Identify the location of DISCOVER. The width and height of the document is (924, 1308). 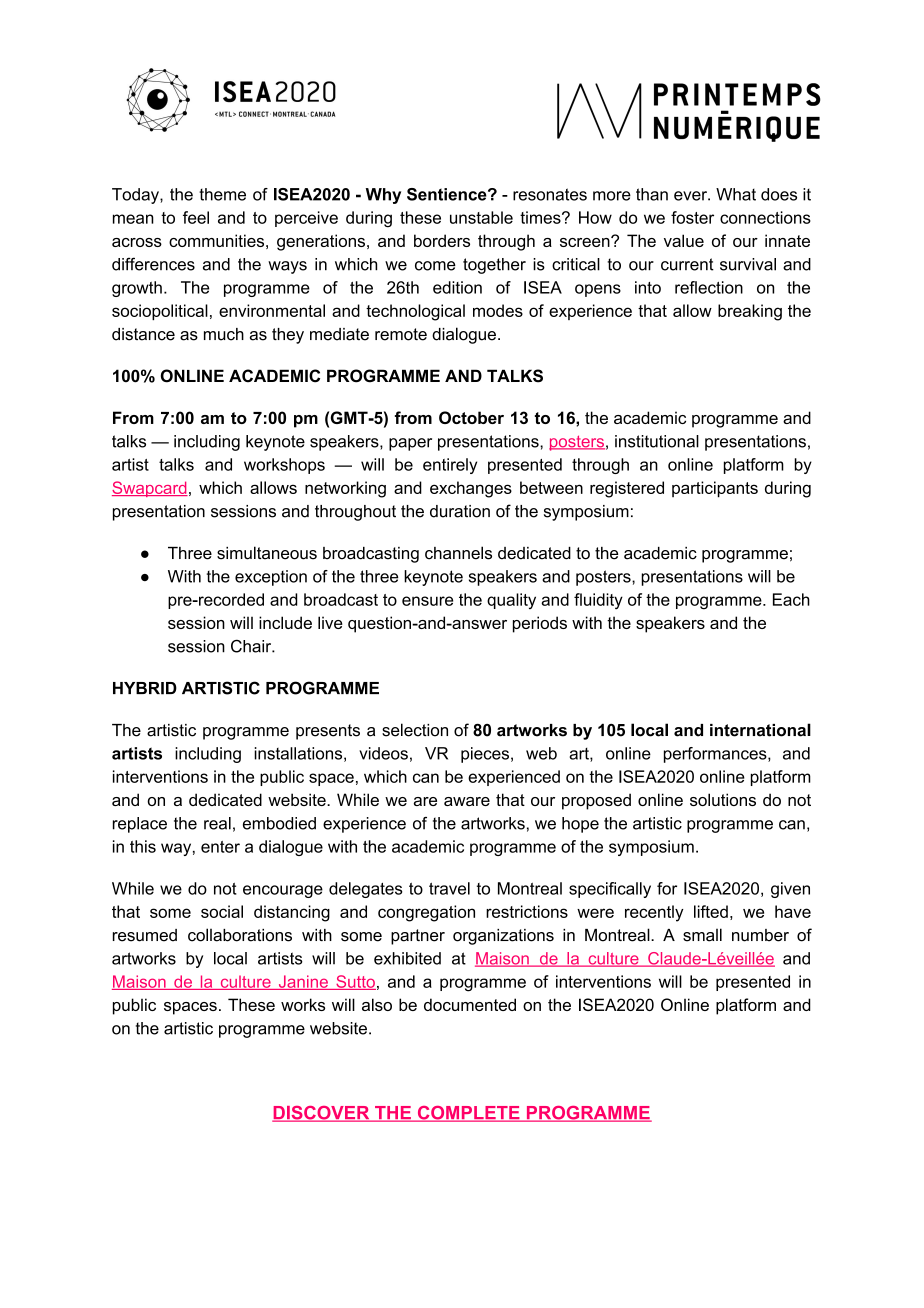
(322, 1114).
